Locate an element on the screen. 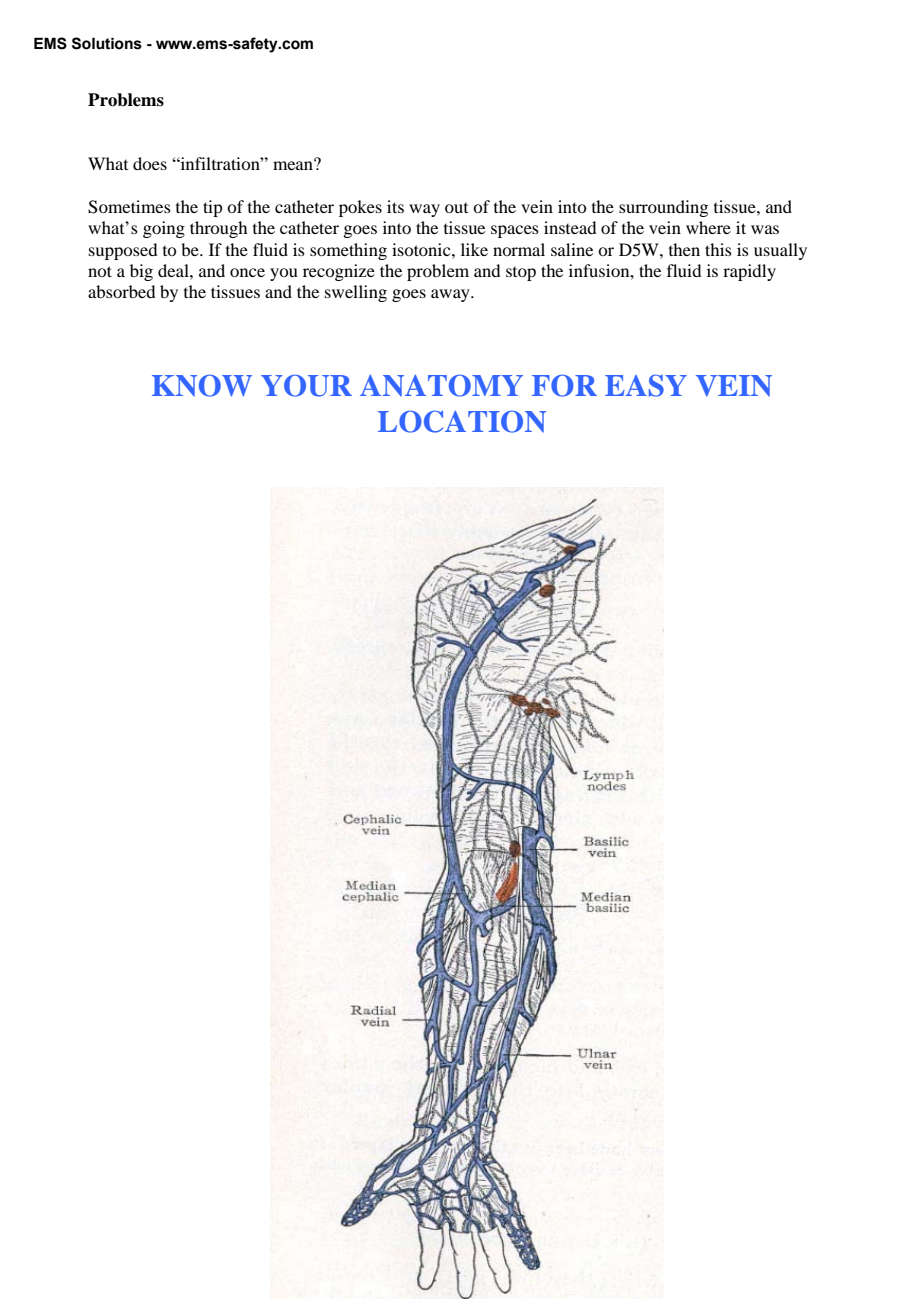  LOCATION is located at coordinates (462, 421).
